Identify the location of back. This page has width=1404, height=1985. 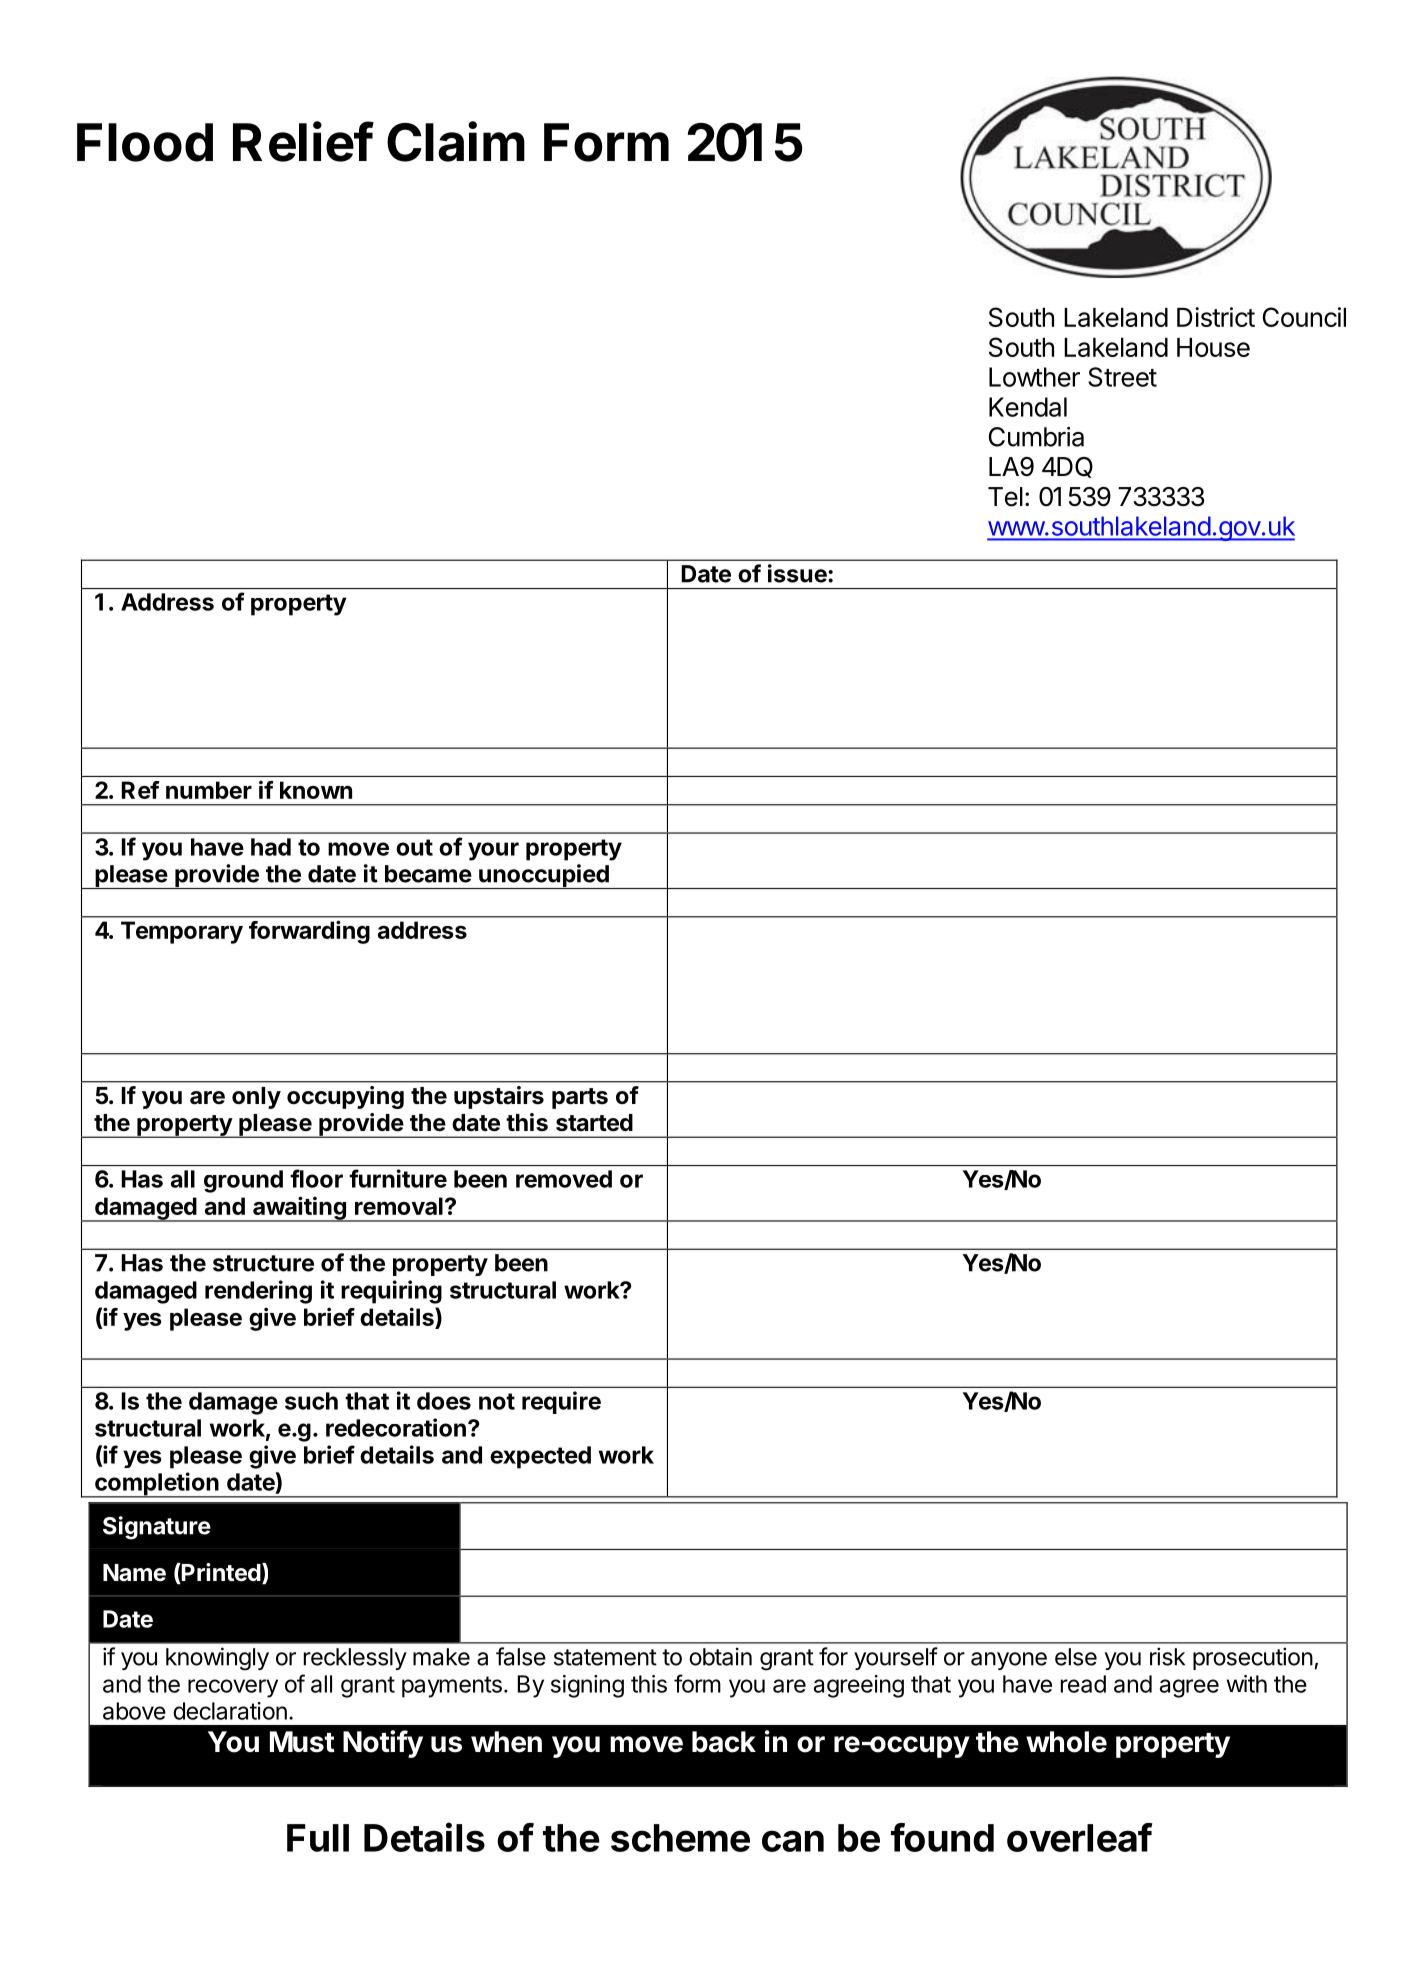
(724, 1742).
